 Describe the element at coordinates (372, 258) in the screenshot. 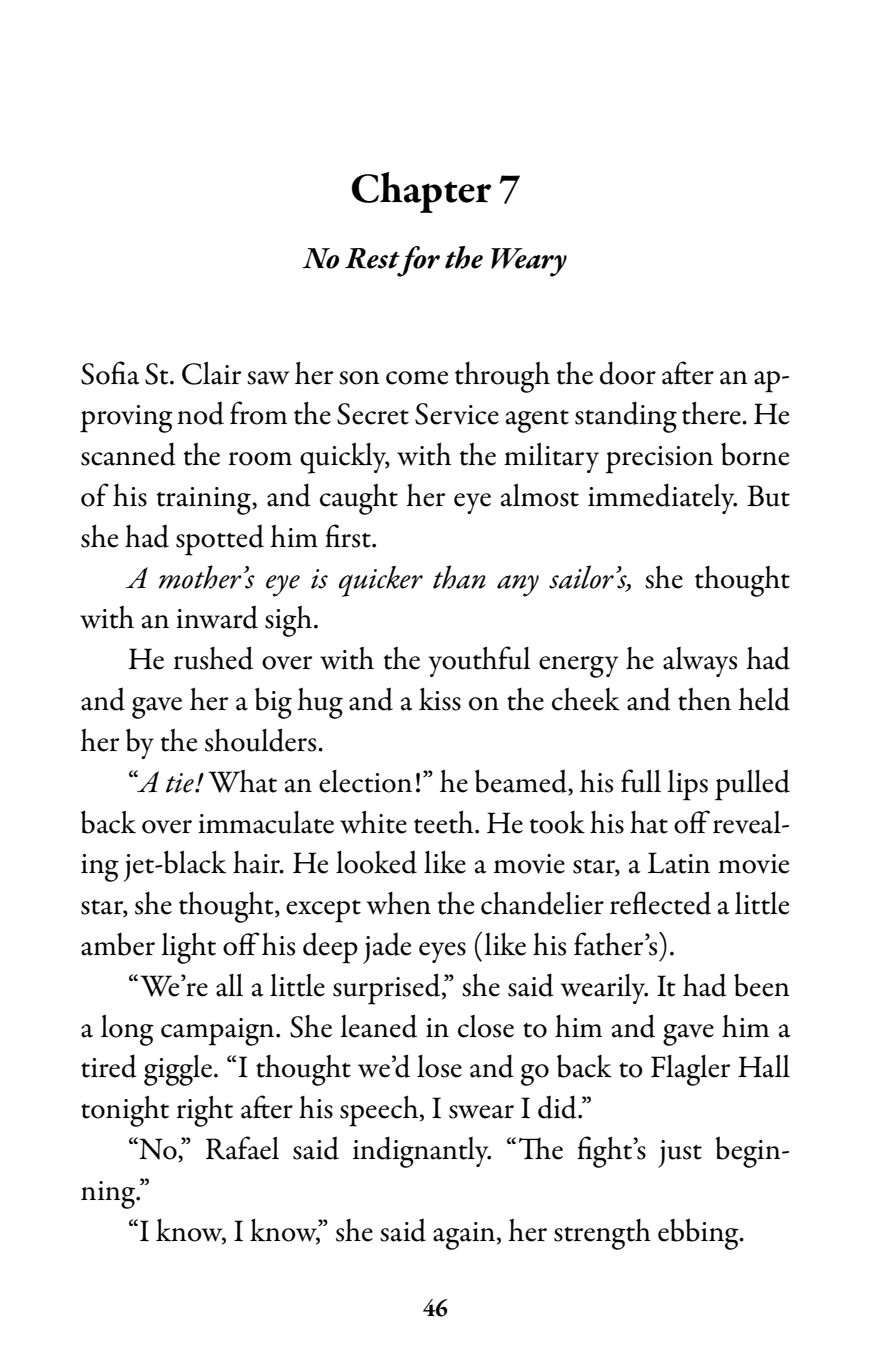

I see `Rest` at that location.
